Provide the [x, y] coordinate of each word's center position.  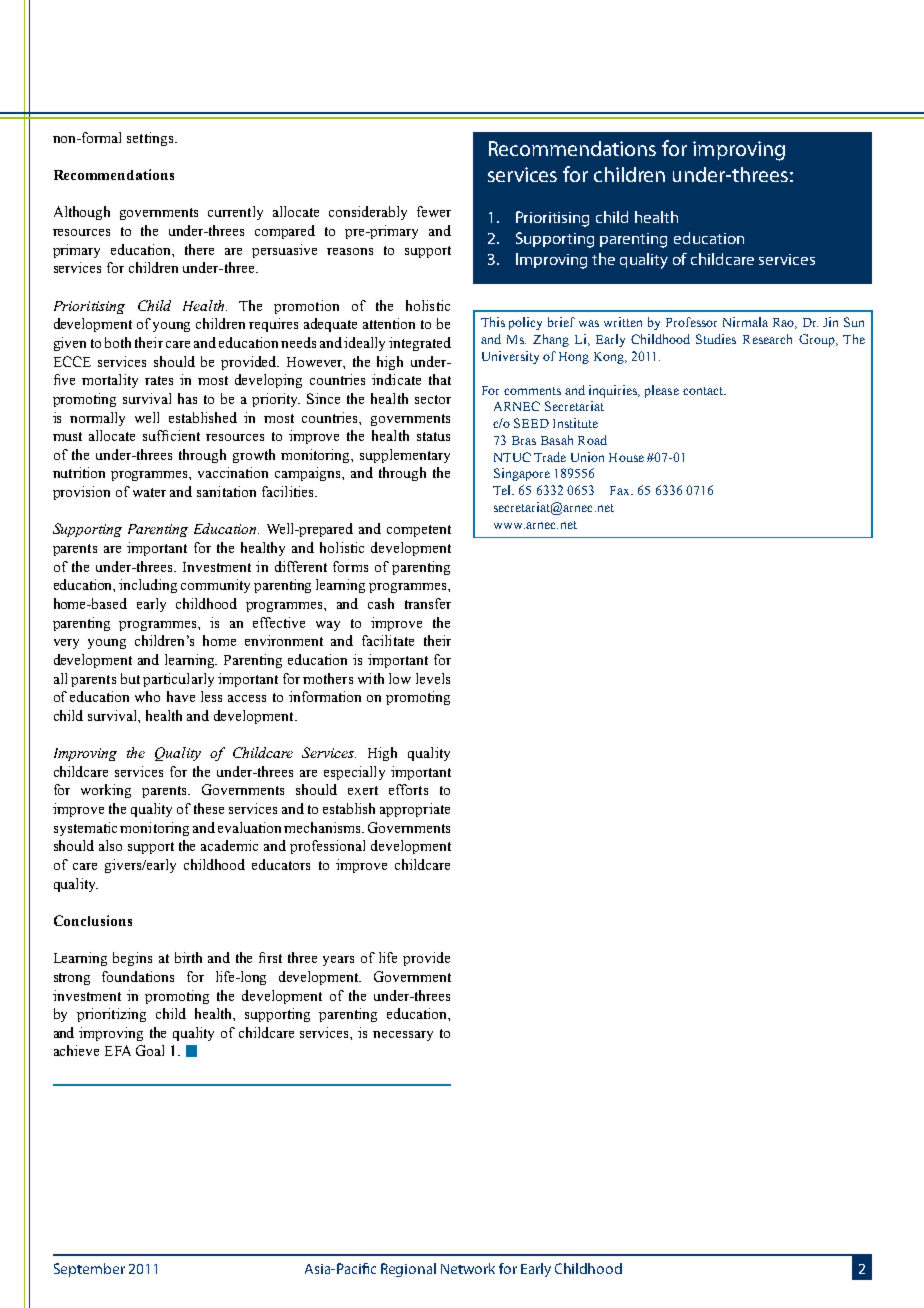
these [209, 808]
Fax [621, 490]
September [89, 1270]
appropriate [415, 810]
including [148, 586]
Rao [784, 323]
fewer [434, 211]
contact [704, 391]
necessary [403, 1036]
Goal [150, 1050]
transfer [428, 603]
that [440, 379]
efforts [408, 789]
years [338, 961]
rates [159, 380]
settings [151, 139]
